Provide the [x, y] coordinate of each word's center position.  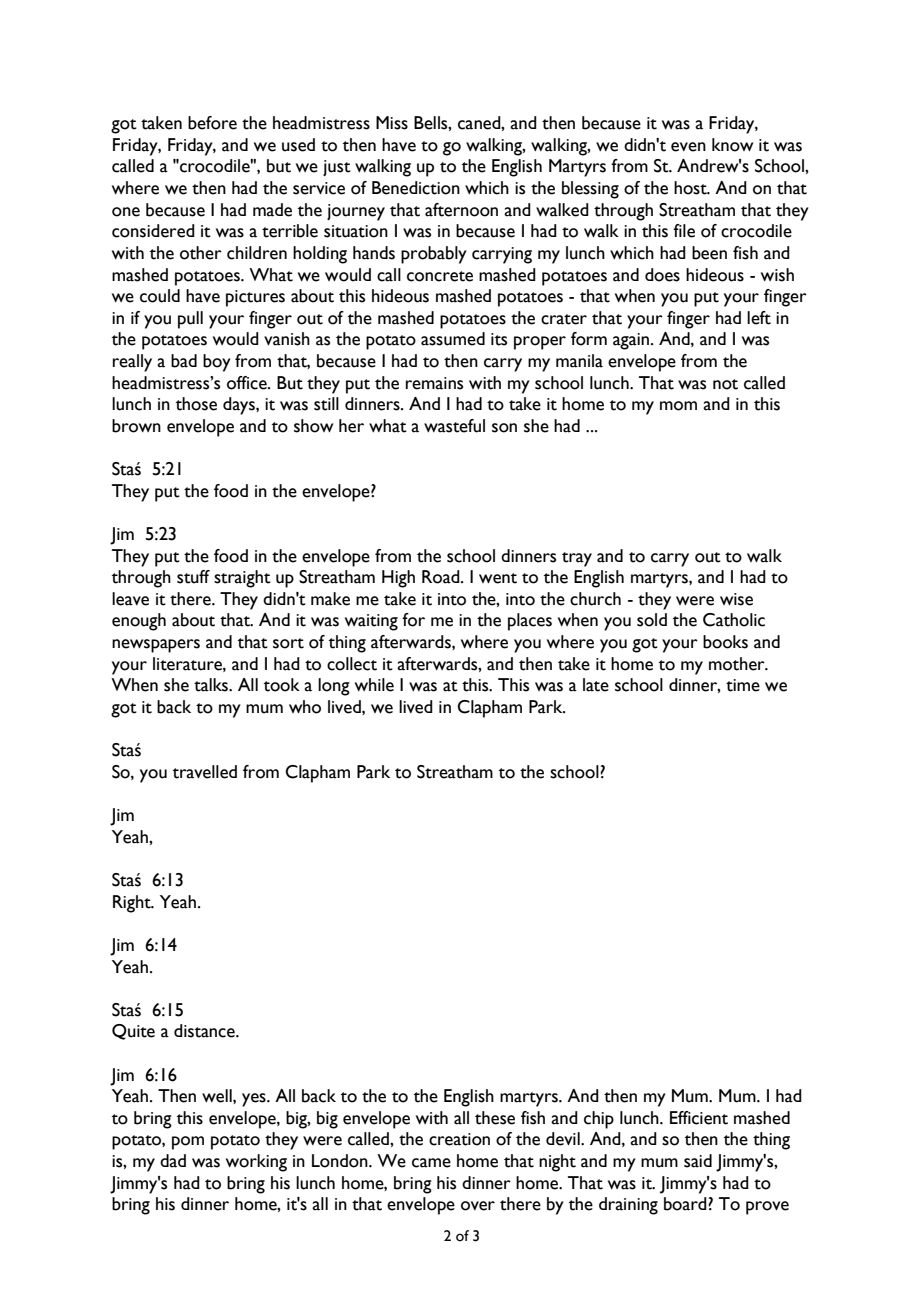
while [374, 685]
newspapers [156, 646]
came [431, 1163]
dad [173, 1161]
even [688, 147]
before [212, 123]
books [725, 642]
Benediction [416, 188]
